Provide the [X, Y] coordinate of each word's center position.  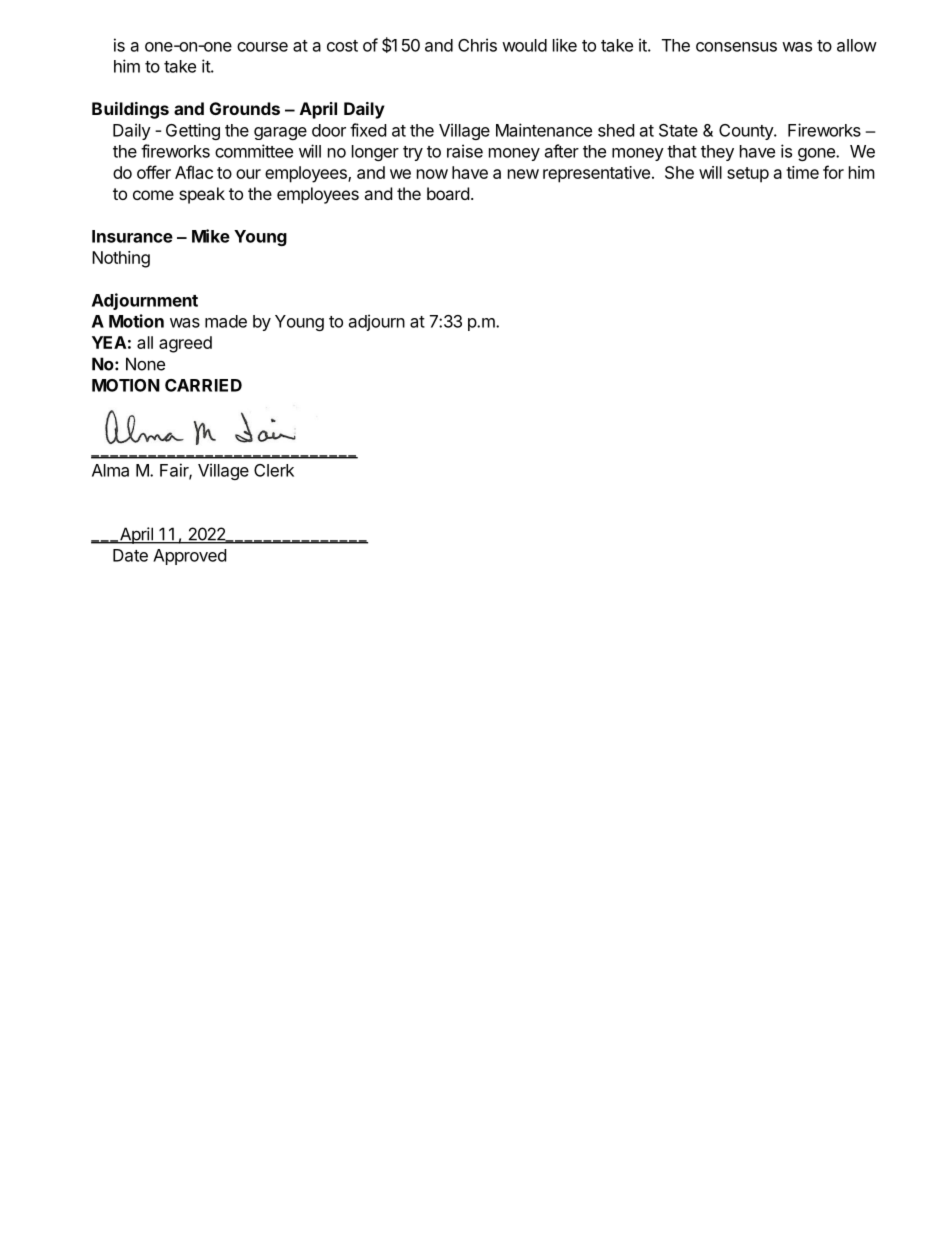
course [262, 47]
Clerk [274, 470]
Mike [211, 236]
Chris [477, 45]
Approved [189, 557]
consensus [736, 47]
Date [130, 555]
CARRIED [203, 385]
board [448, 193]
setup [748, 175]
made [226, 321]
